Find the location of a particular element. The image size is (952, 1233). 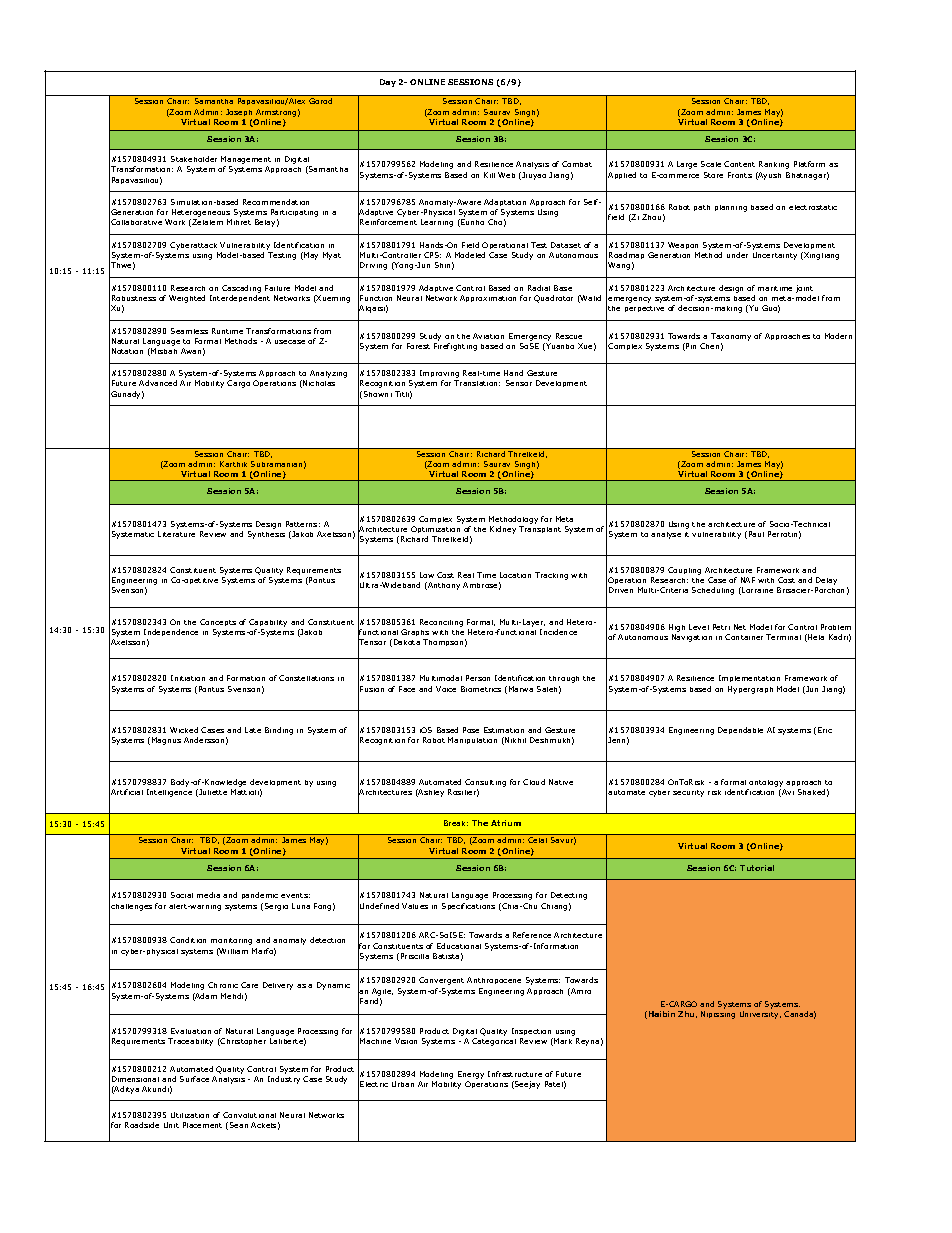

Energy is located at coordinates (471, 1075).
